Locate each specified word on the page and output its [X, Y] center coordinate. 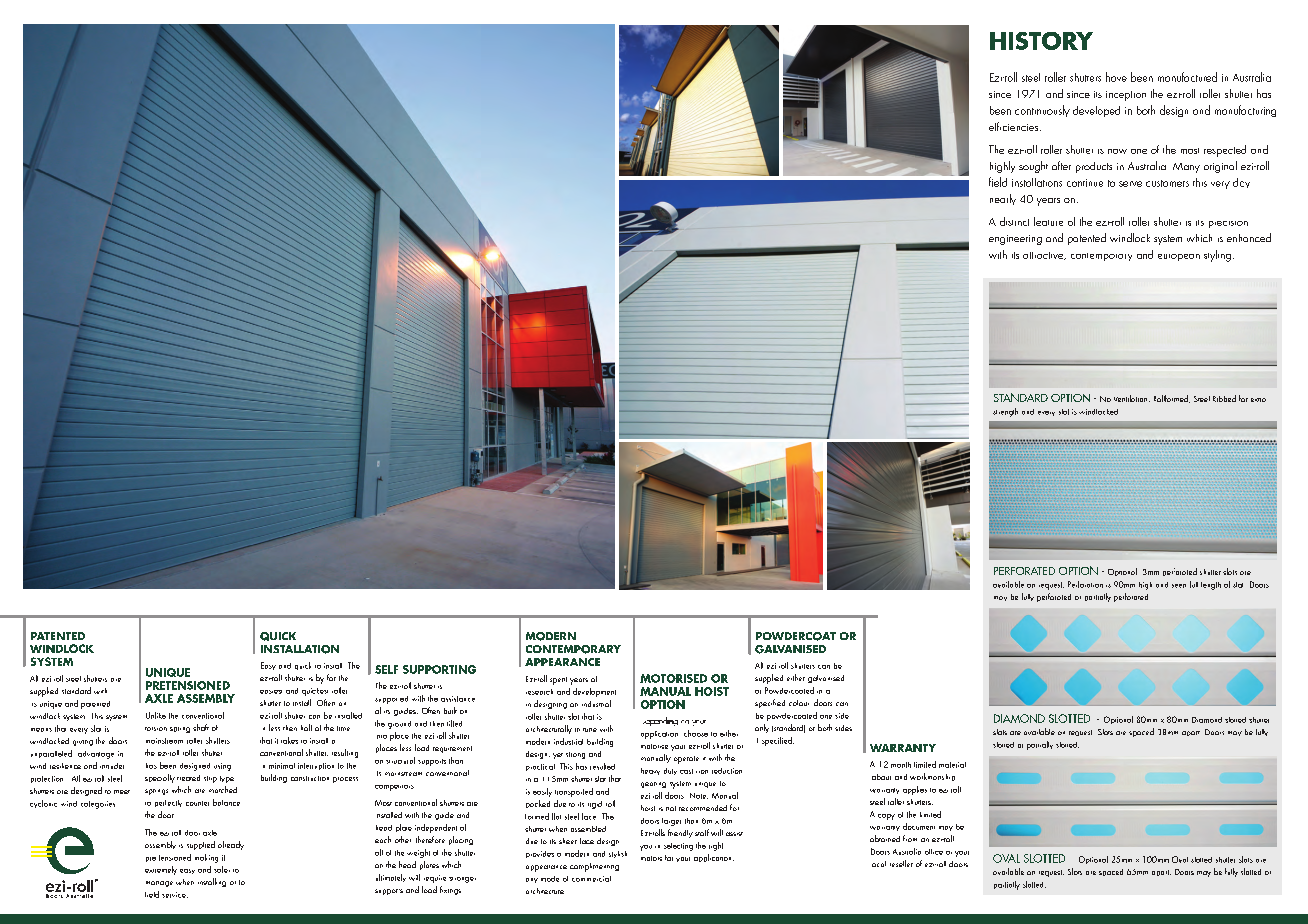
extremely [161, 870]
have [1116, 77]
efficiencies [1015, 126]
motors [651, 858]
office [934, 852]
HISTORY [1041, 41]
